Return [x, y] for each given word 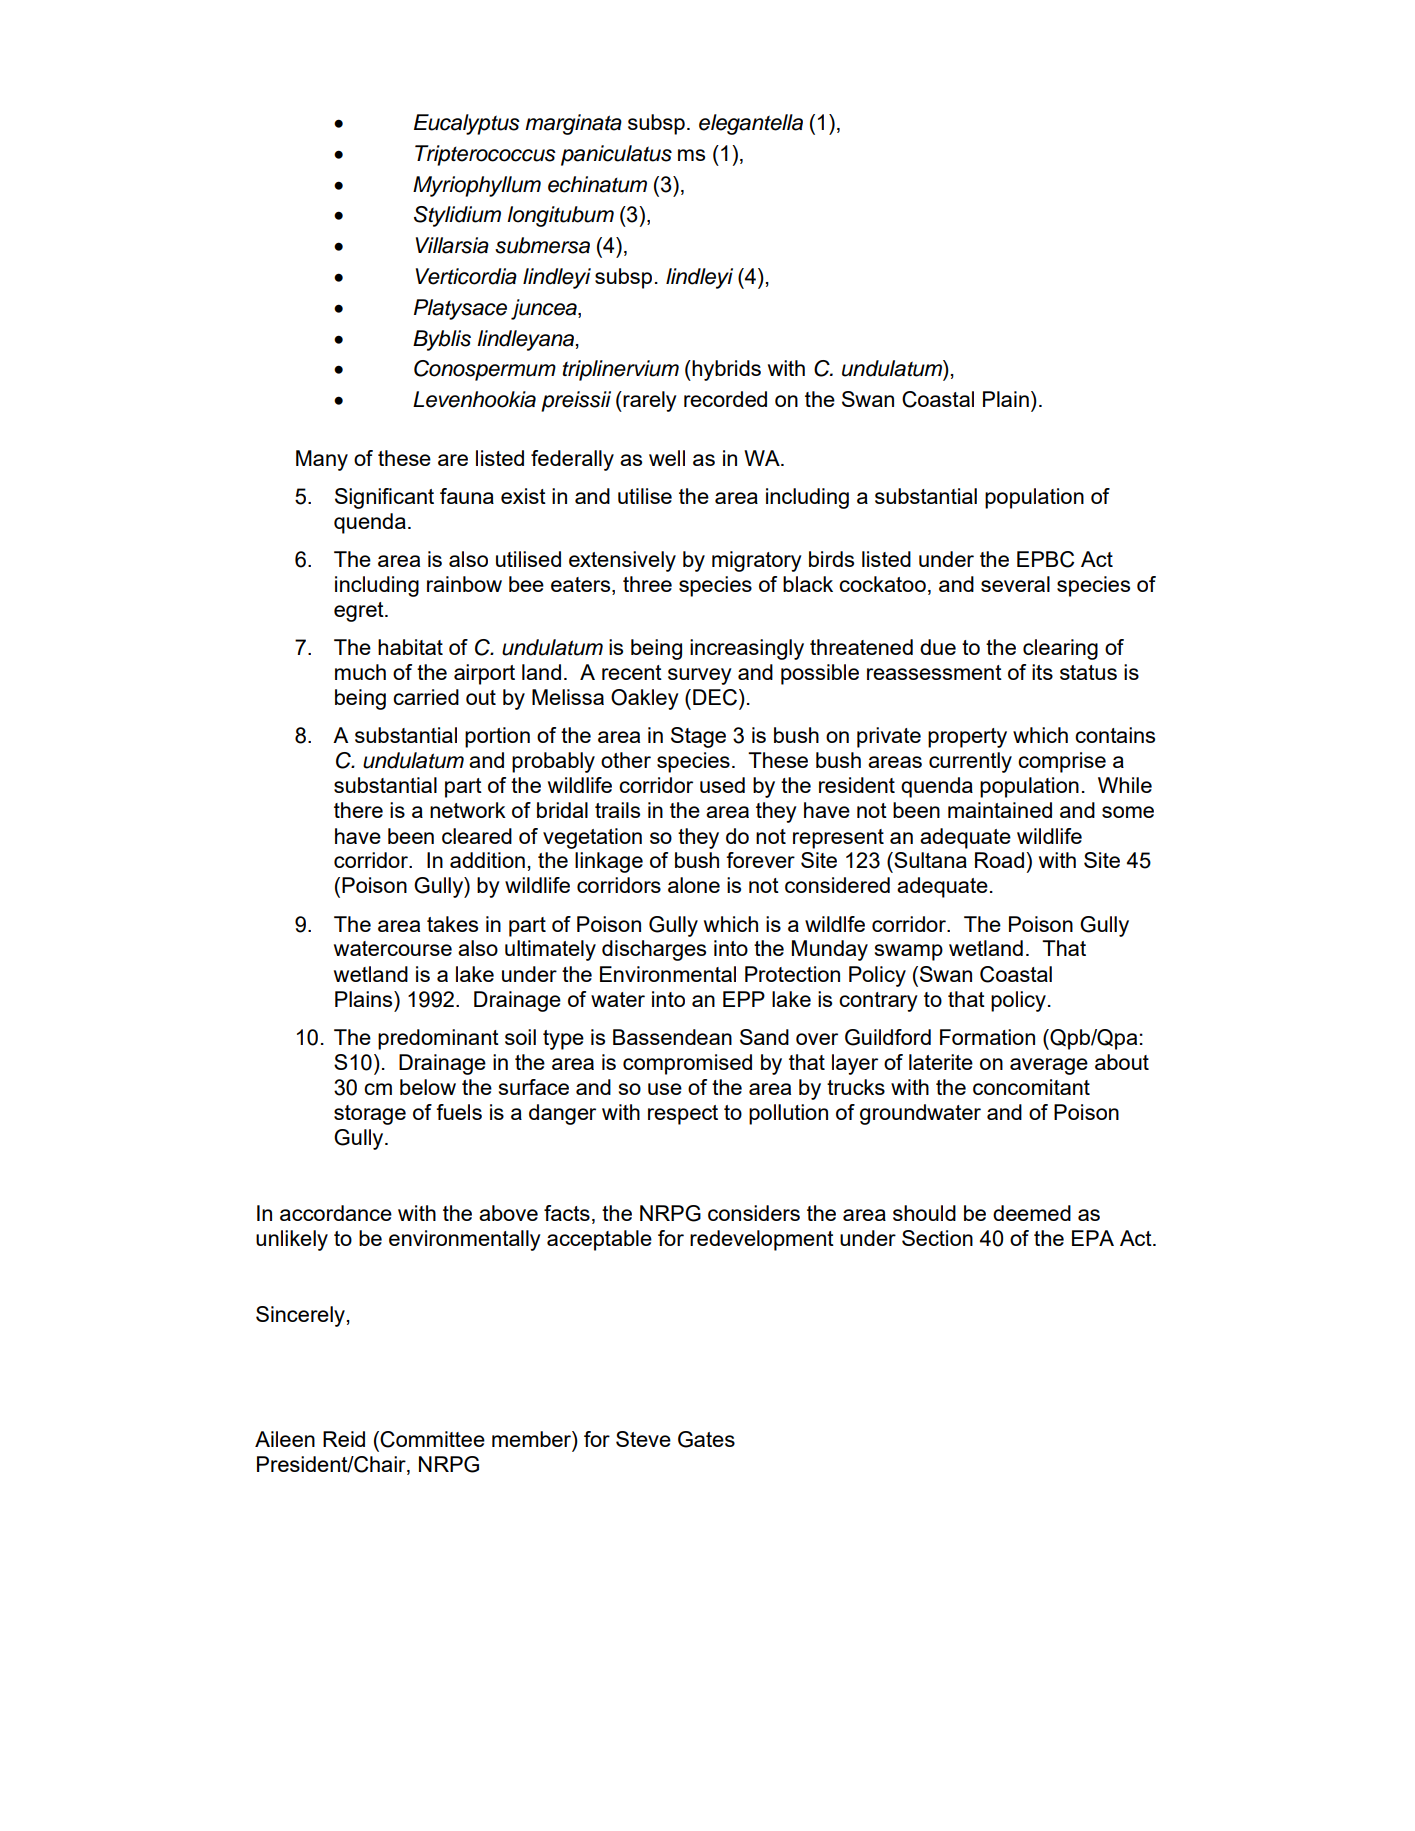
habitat [410, 647]
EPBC [1045, 559]
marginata [573, 124]
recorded [725, 399]
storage [370, 1115]
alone [694, 885]
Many [322, 460]
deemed [1032, 1213]
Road [999, 860]
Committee [432, 1439]
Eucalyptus [467, 124]
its [1042, 672]
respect [683, 1115]
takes [452, 924]
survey [700, 676]
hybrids [726, 370]
